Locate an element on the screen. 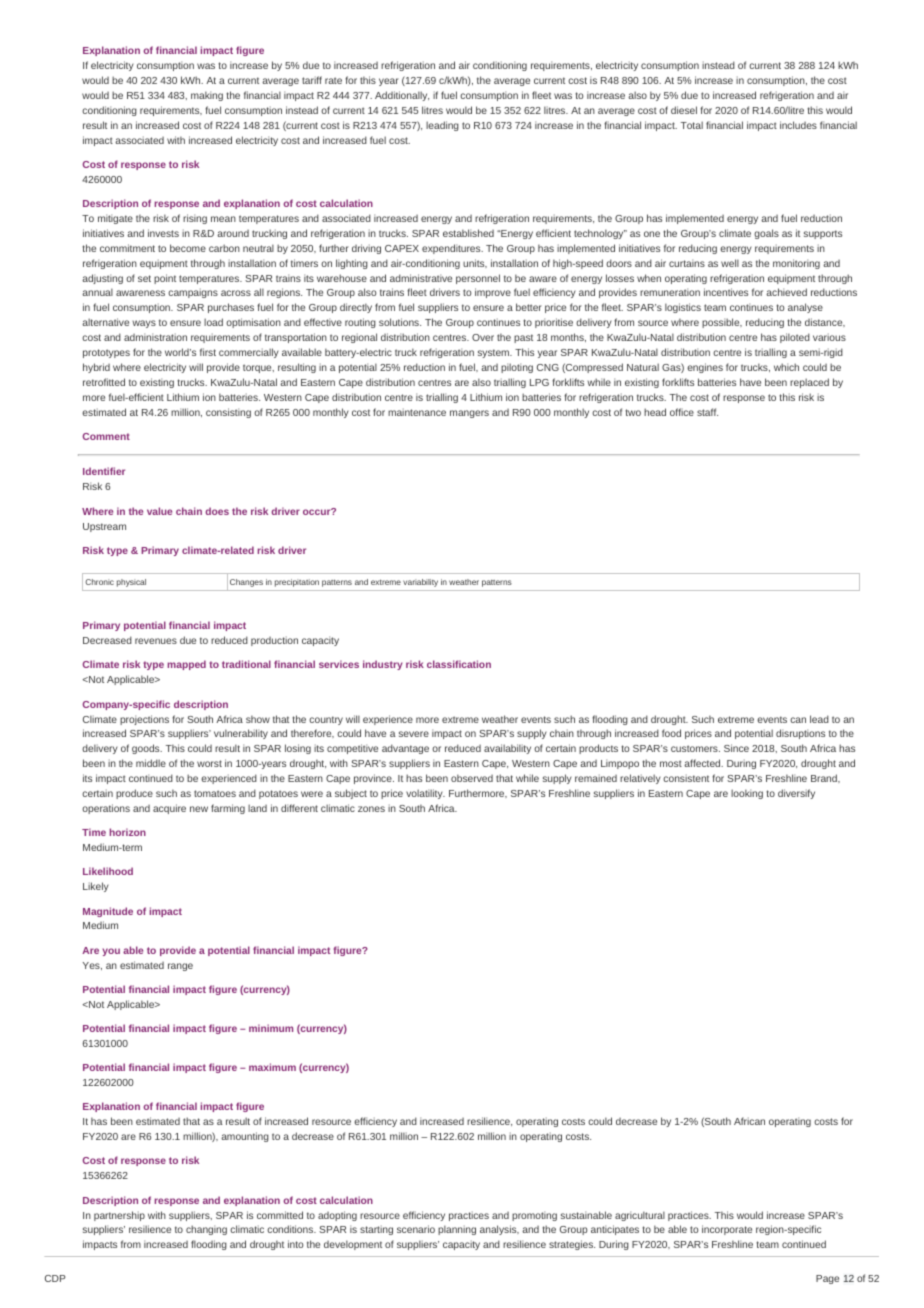 The image size is (924, 1308). Page is located at coordinates (827, 1279).
